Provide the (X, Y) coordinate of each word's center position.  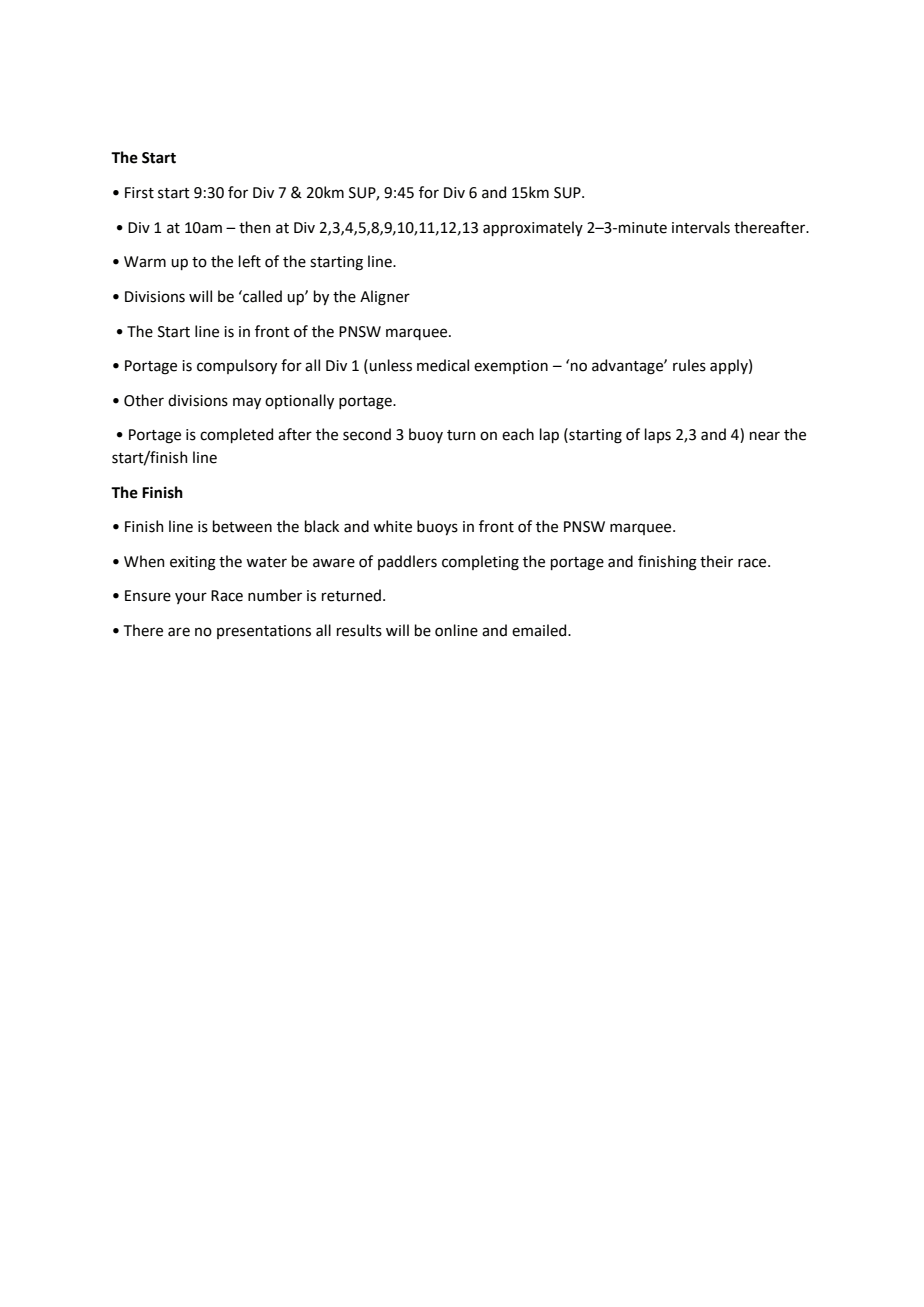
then (254, 227)
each (518, 434)
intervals (701, 227)
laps (658, 435)
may (247, 403)
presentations (264, 632)
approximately (533, 228)
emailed (540, 630)
